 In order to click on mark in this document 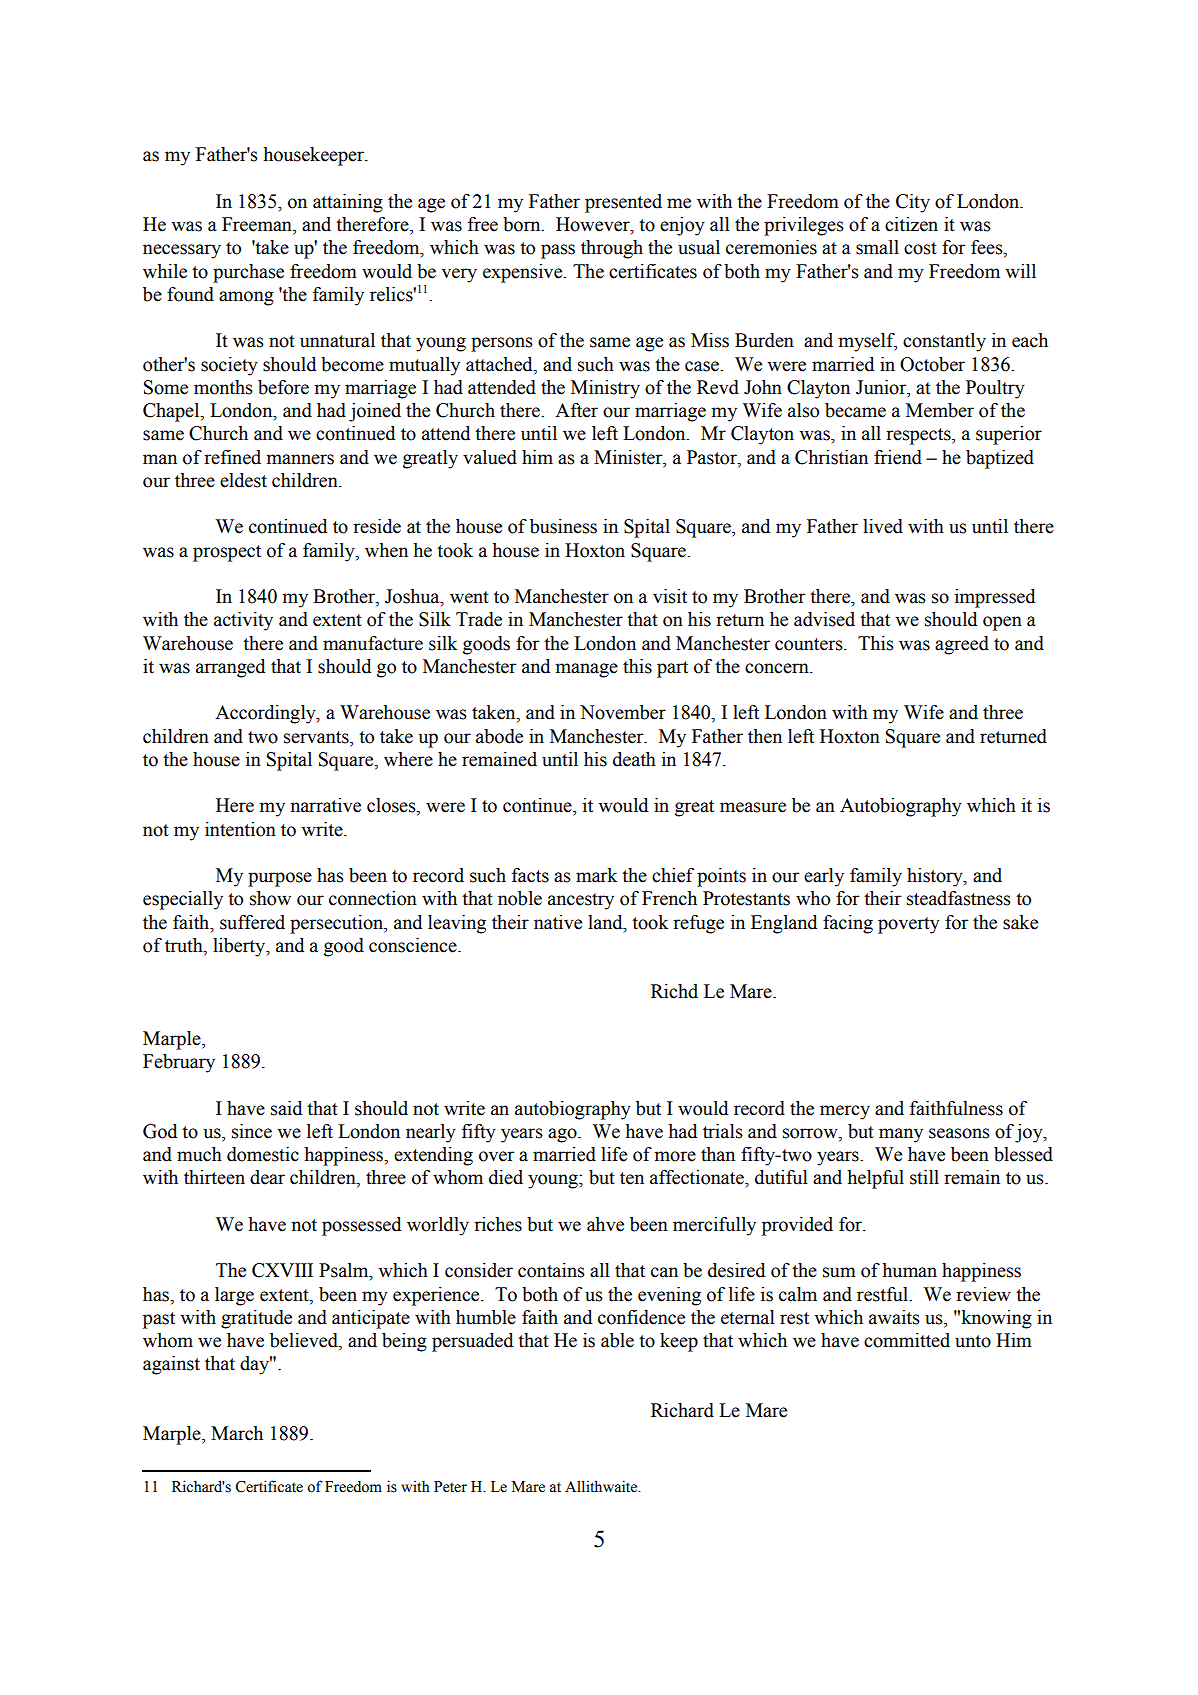, I will do `click(597, 875)`.
